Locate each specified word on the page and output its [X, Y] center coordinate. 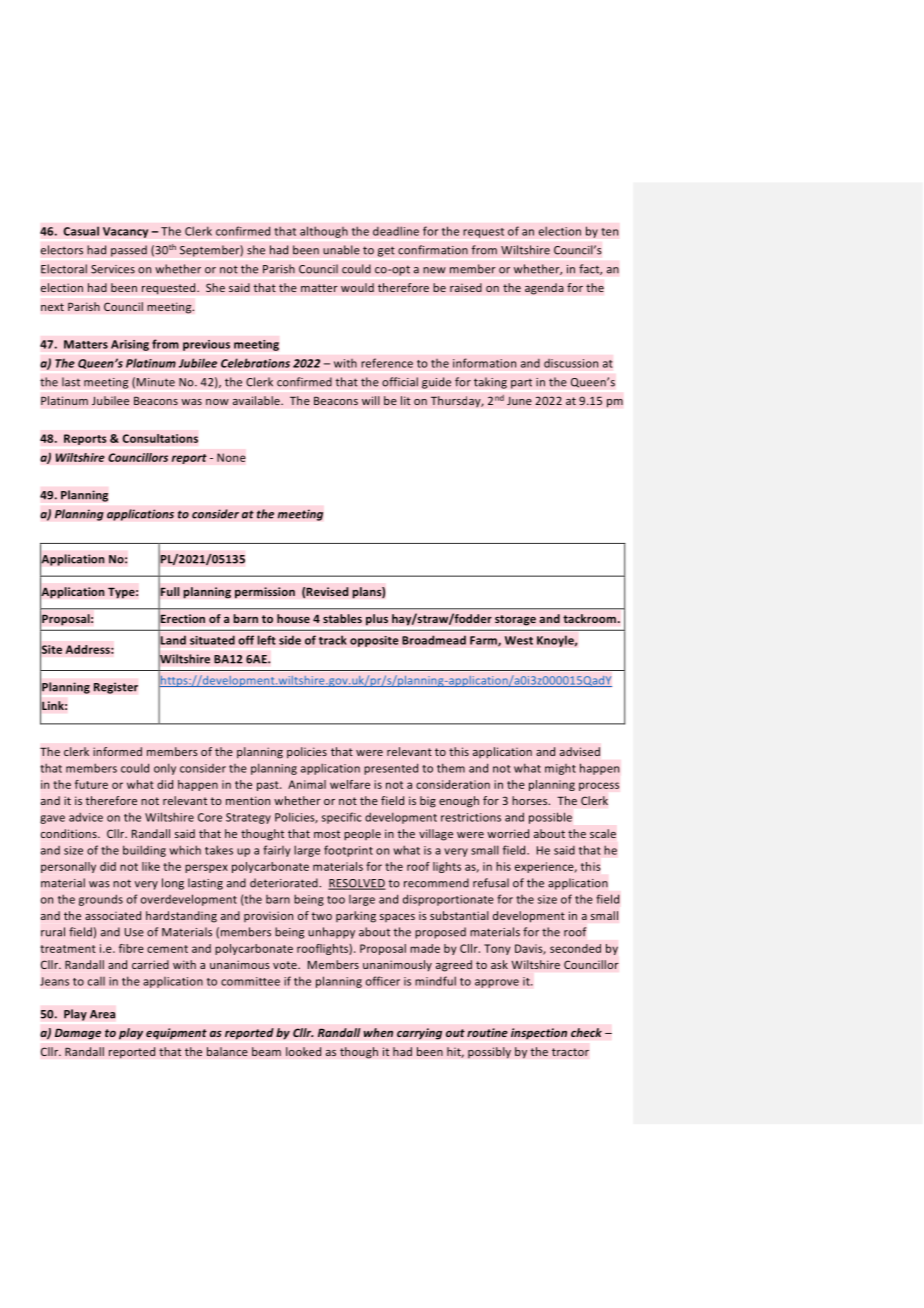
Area [102, 1014]
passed [129, 251]
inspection [539, 1034]
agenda [544, 289]
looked [303, 1051]
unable [341, 250]
